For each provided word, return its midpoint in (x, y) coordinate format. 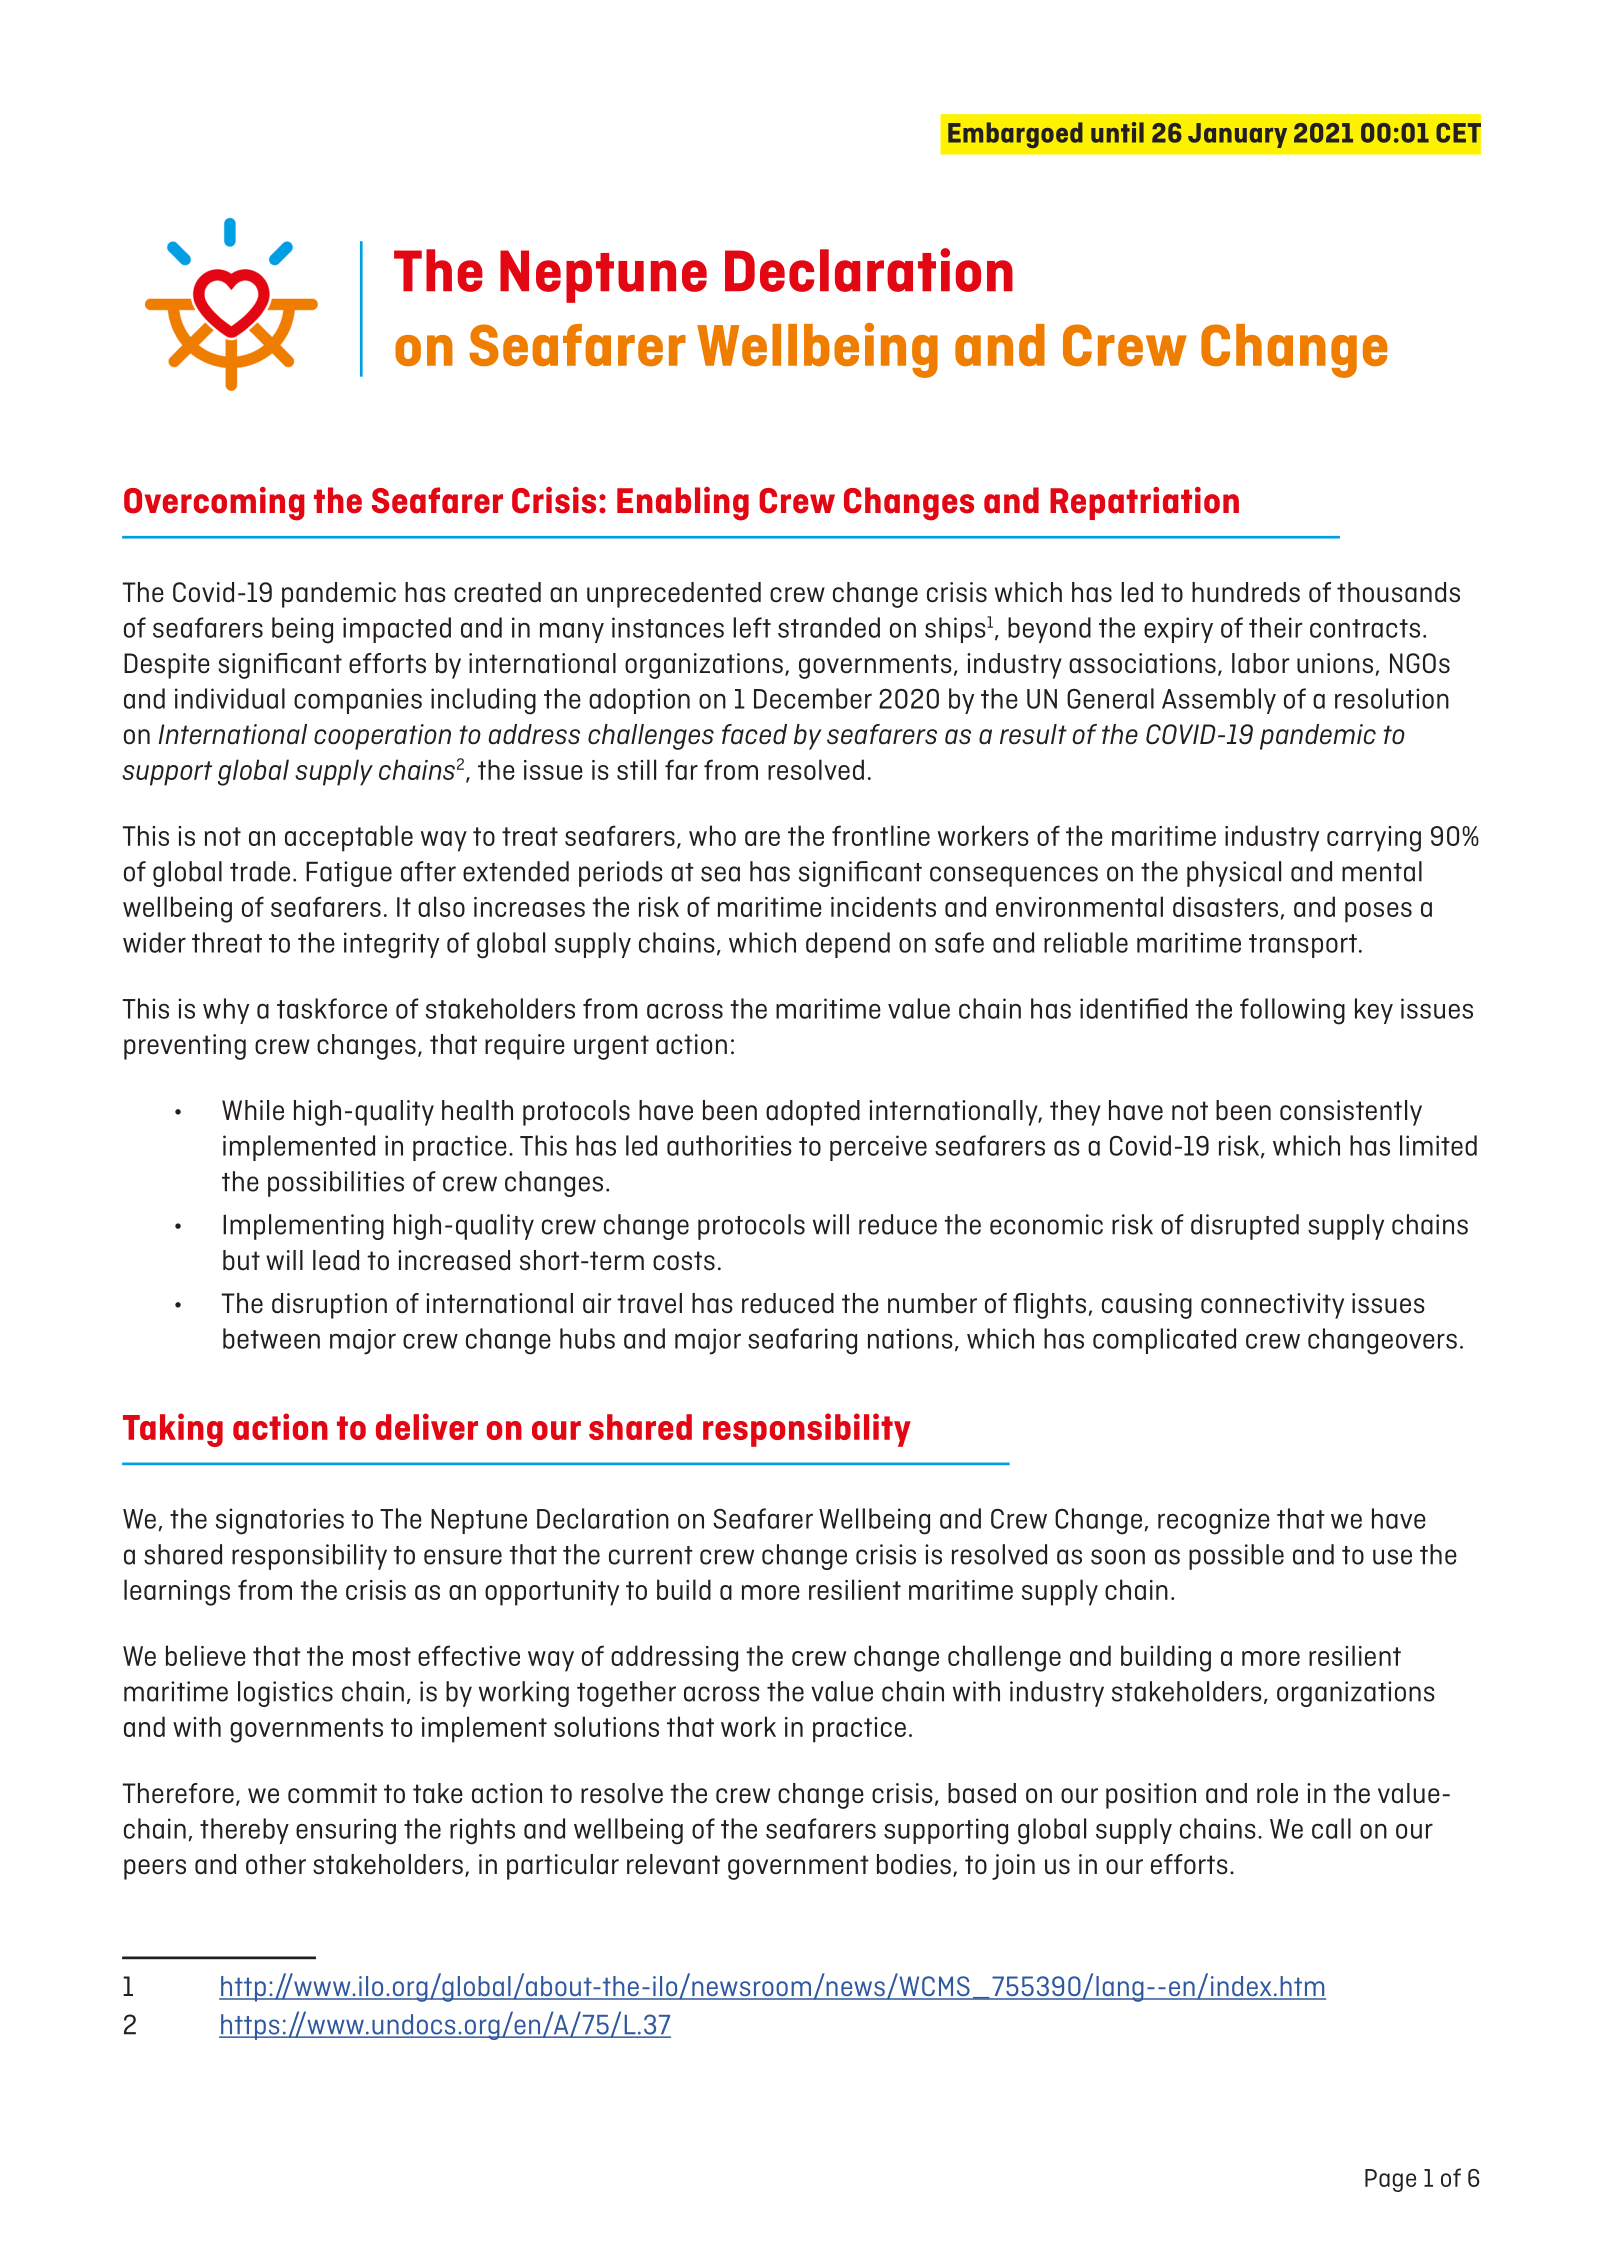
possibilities (336, 1184)
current (651, 1555)
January (1237, 135)
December (813, 698)
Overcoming (214, 504)
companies (358, 701)
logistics (285, 1694)
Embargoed (1015, 135)
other (276, 1864)
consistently (1351, 1113)
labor (1260, 663)
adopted (813, 1113)
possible (1236, 1557)
